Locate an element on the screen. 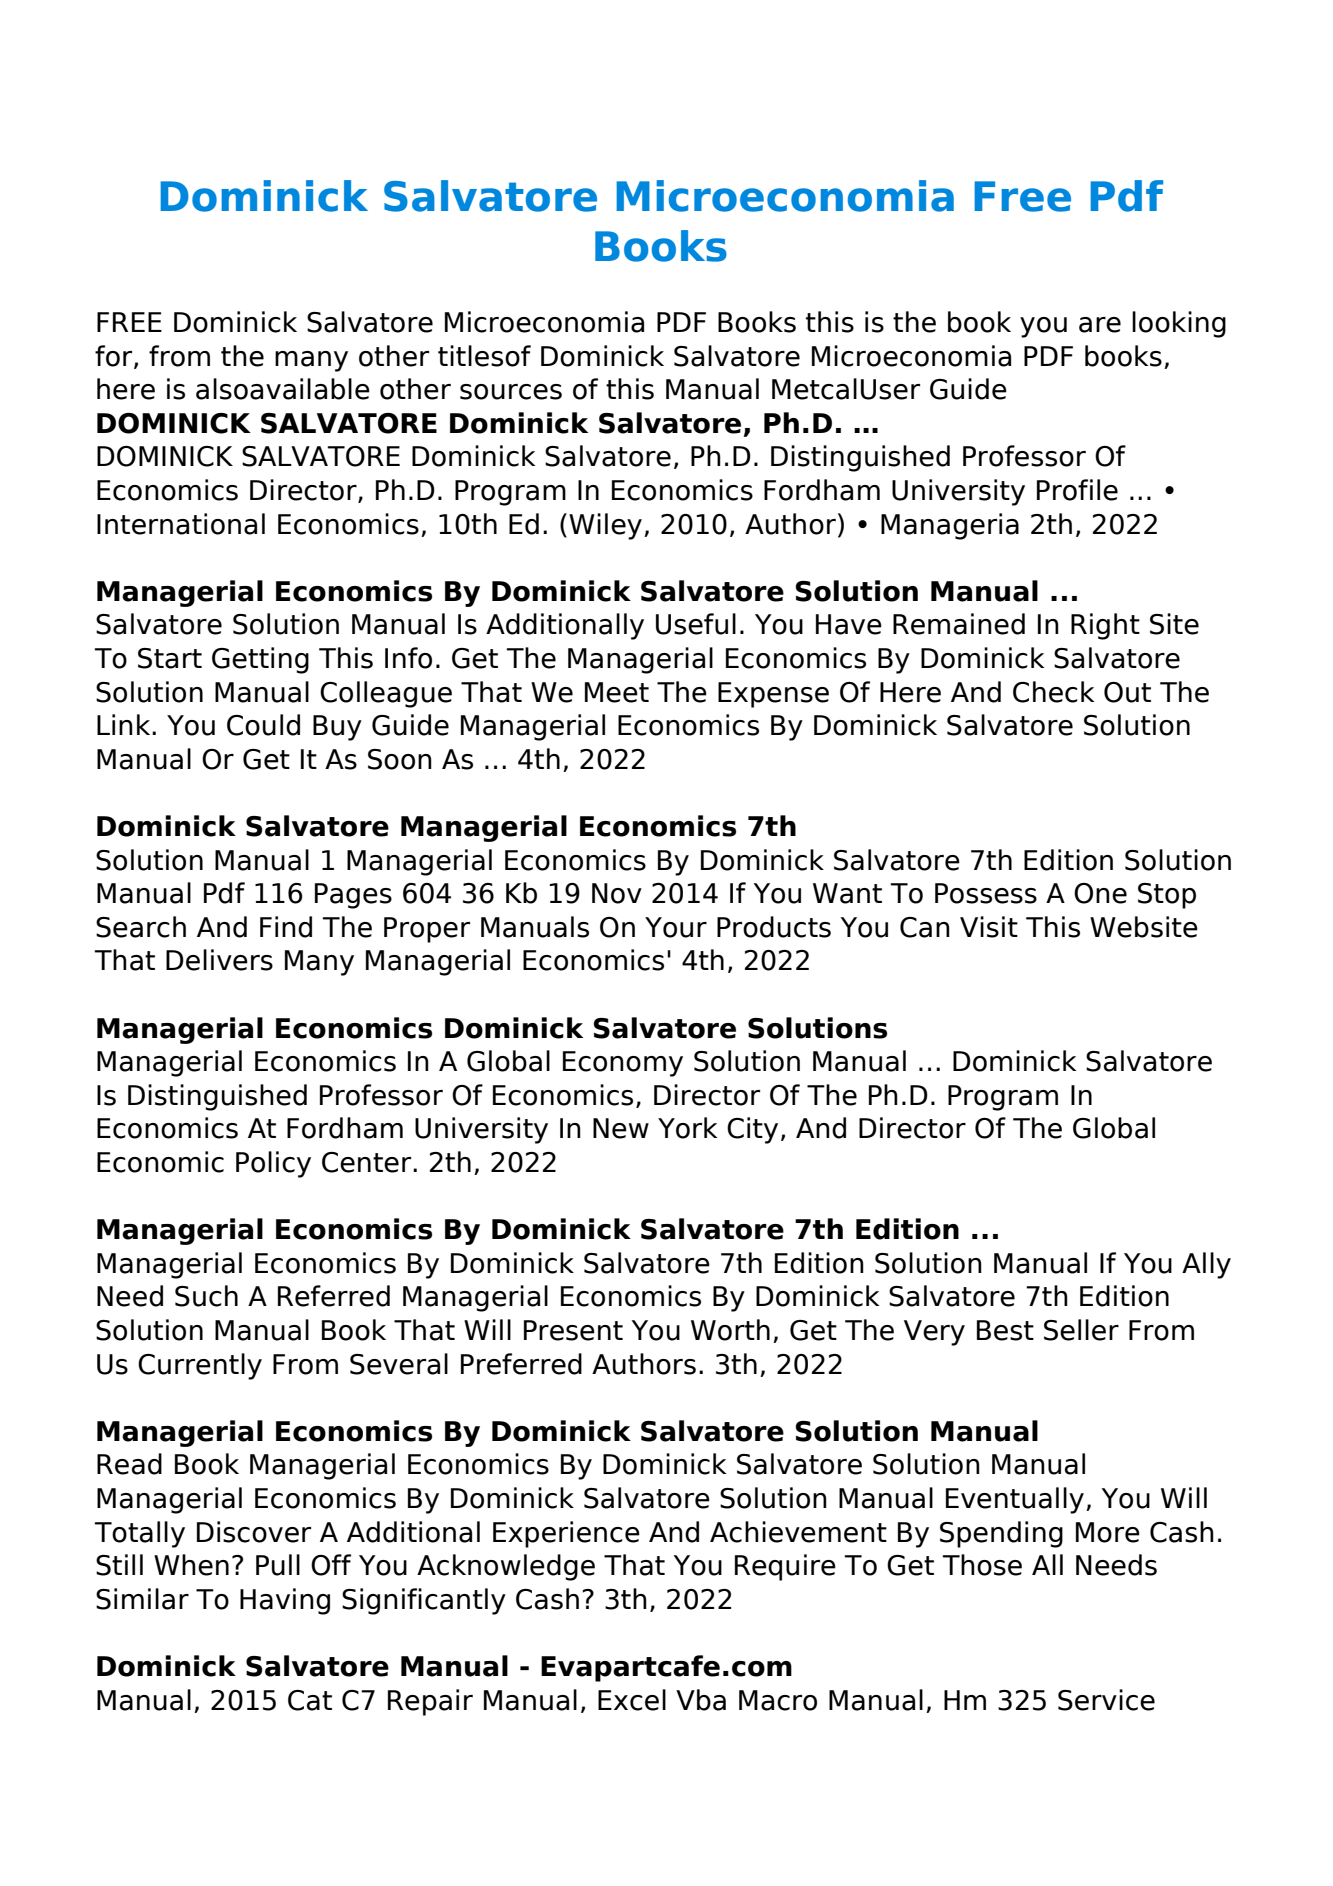 The height and width of the screenshot is (1886, 1333). are is located at coordinates (1100, 325).
